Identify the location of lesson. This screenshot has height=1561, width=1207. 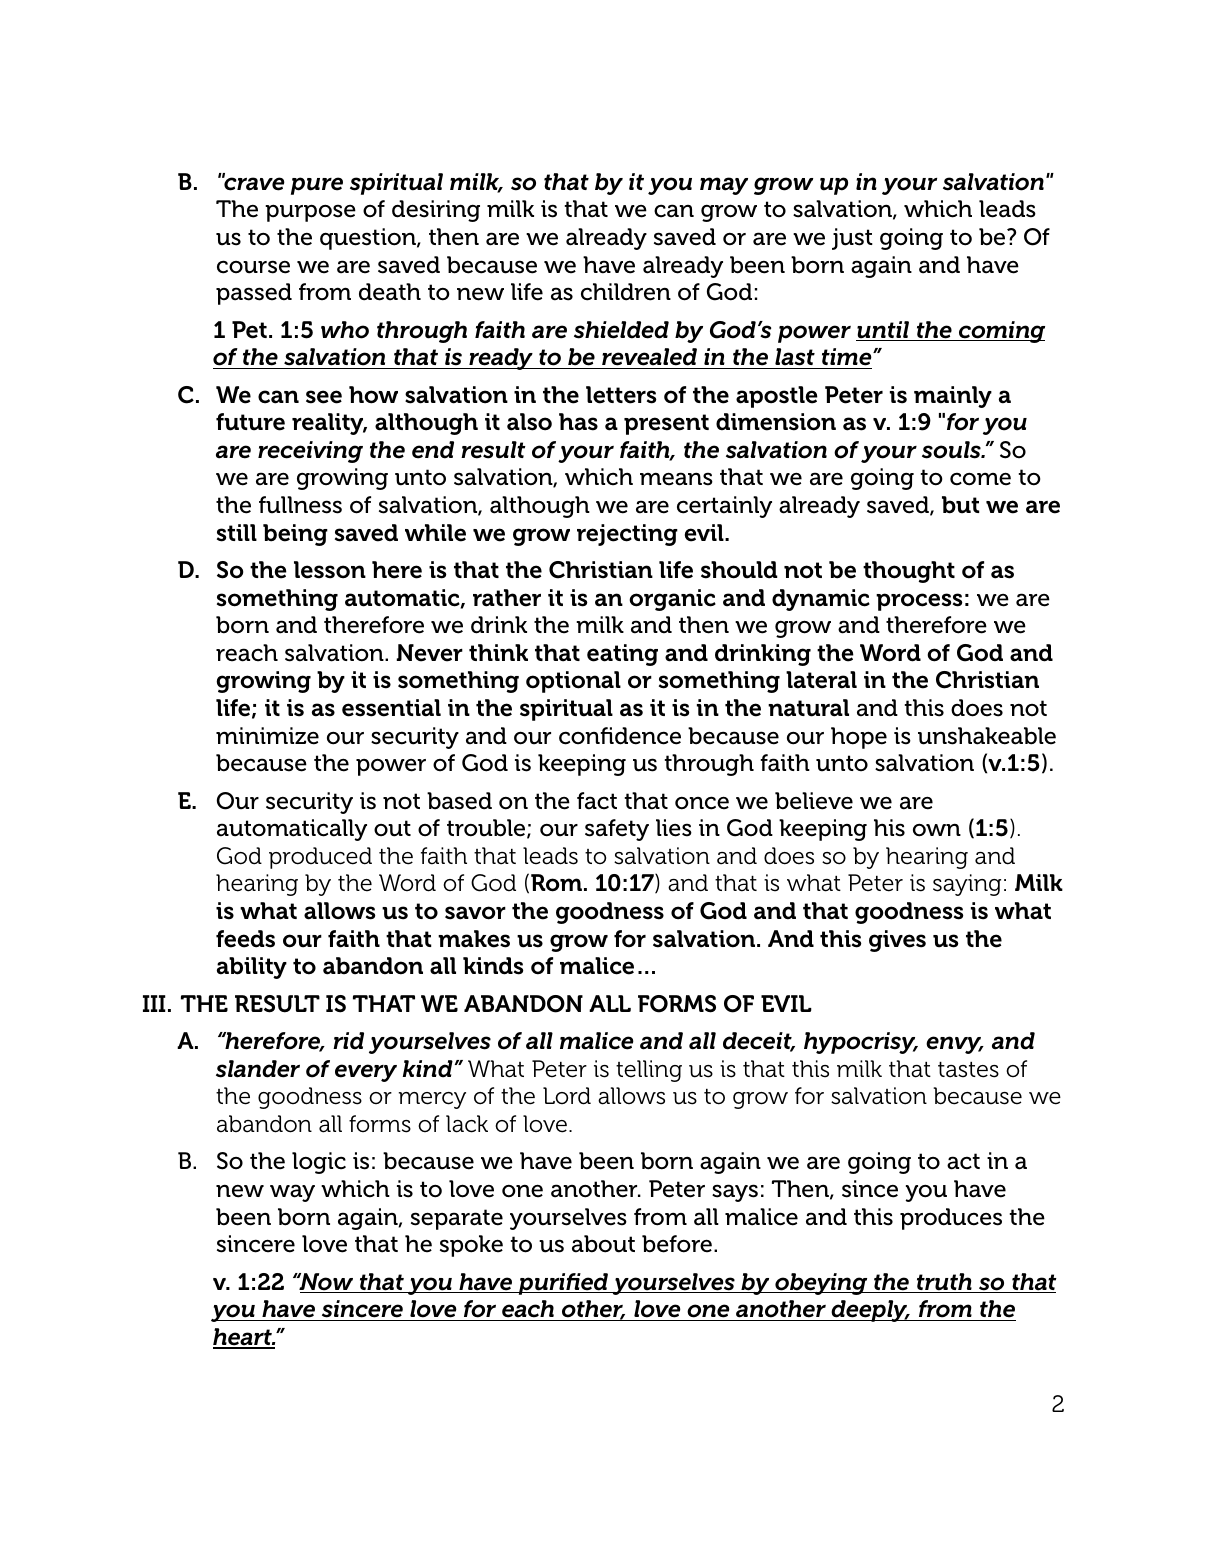
(330, 570).
